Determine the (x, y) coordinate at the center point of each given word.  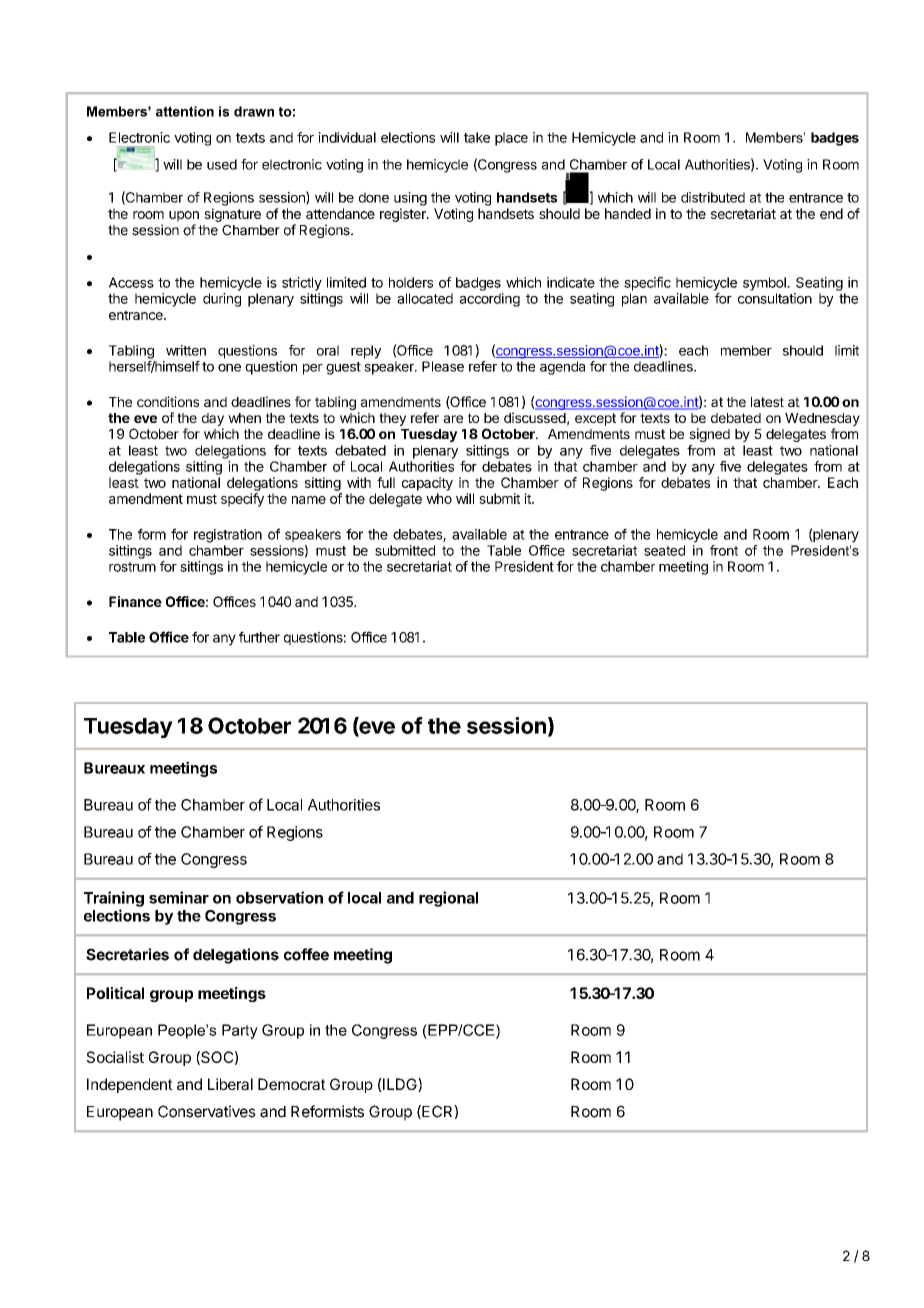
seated (664, 550)
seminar (179, 897)
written (186, 350)
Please (443, 366)
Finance (135, 601)
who (439, 498)
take (477, 137)
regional (448, 899)
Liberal (230, 1084)
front (724, 550)
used (222, 164)
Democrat (292, 1084)
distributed (713, 197)
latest (767, 402)
